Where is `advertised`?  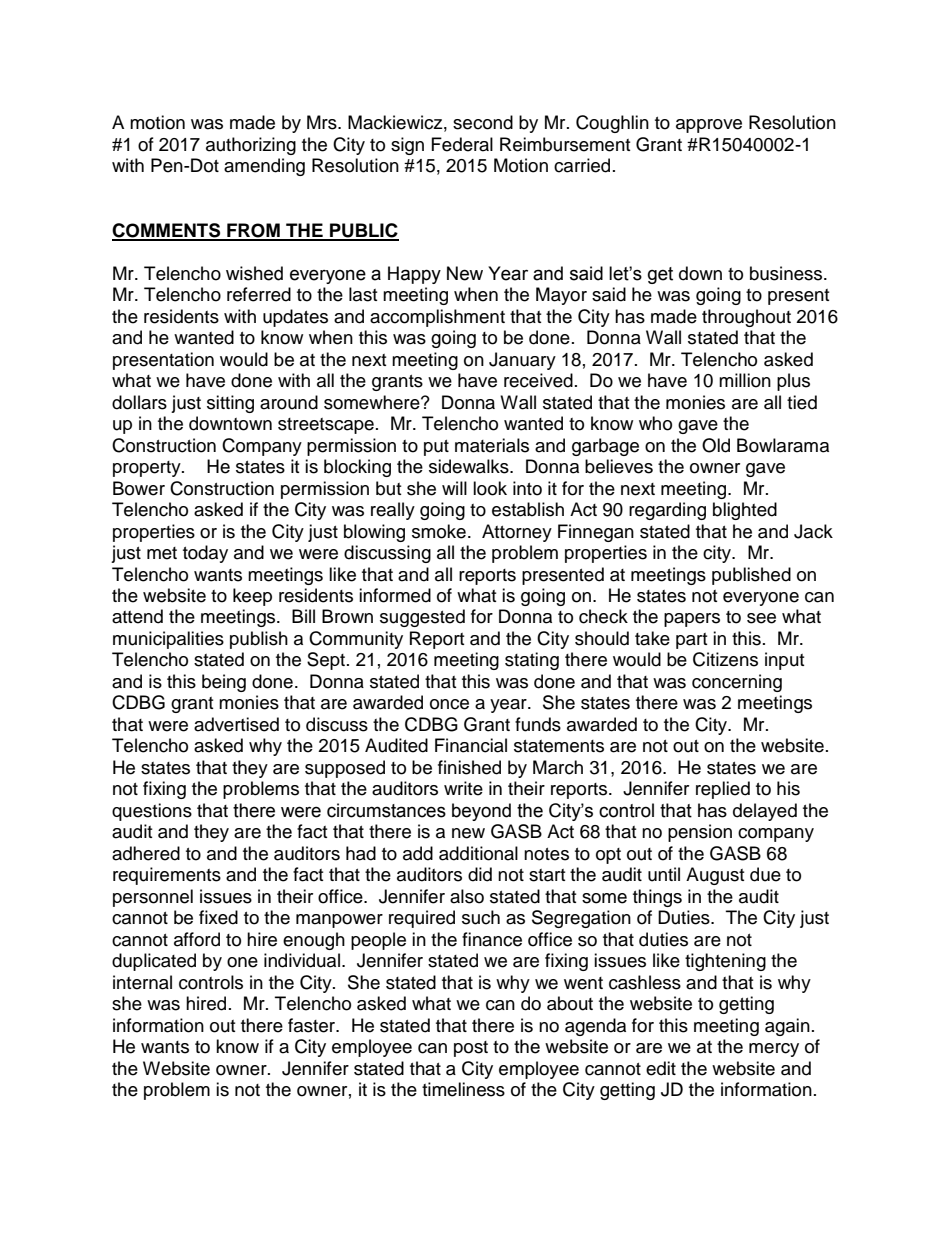 advertised is located at coordinates (236, 724).
